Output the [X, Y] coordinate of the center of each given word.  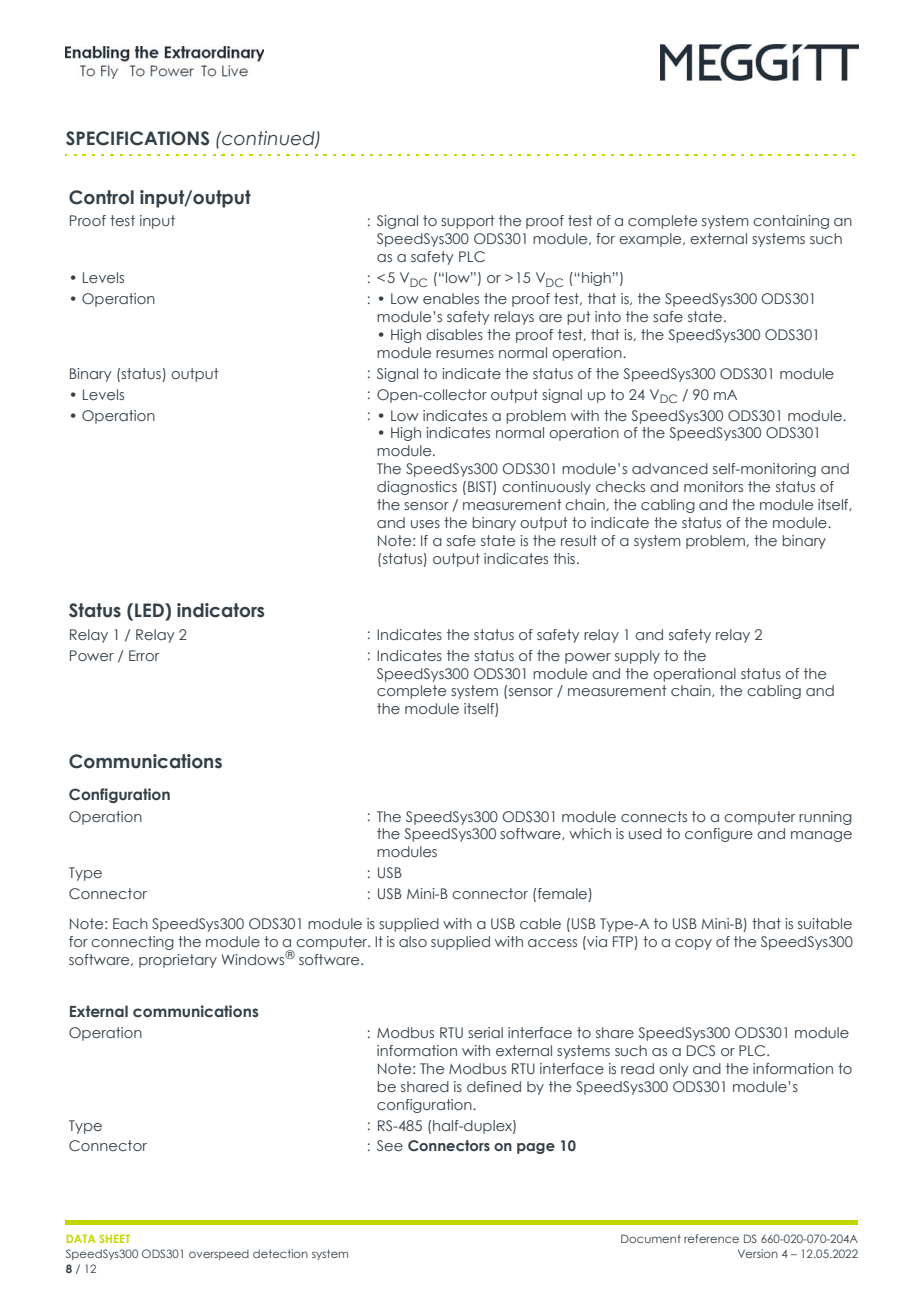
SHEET [114, 1238]
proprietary [178, 961]
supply [637, 657]
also [413, 941]
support [468, 222]
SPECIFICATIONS [137, 138]
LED [150, 610]
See [390, 1145]
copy [693, 944]
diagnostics [417, 488]
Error [144, 655]
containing [791, 222]
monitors [713, 486]
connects [654, 816]
